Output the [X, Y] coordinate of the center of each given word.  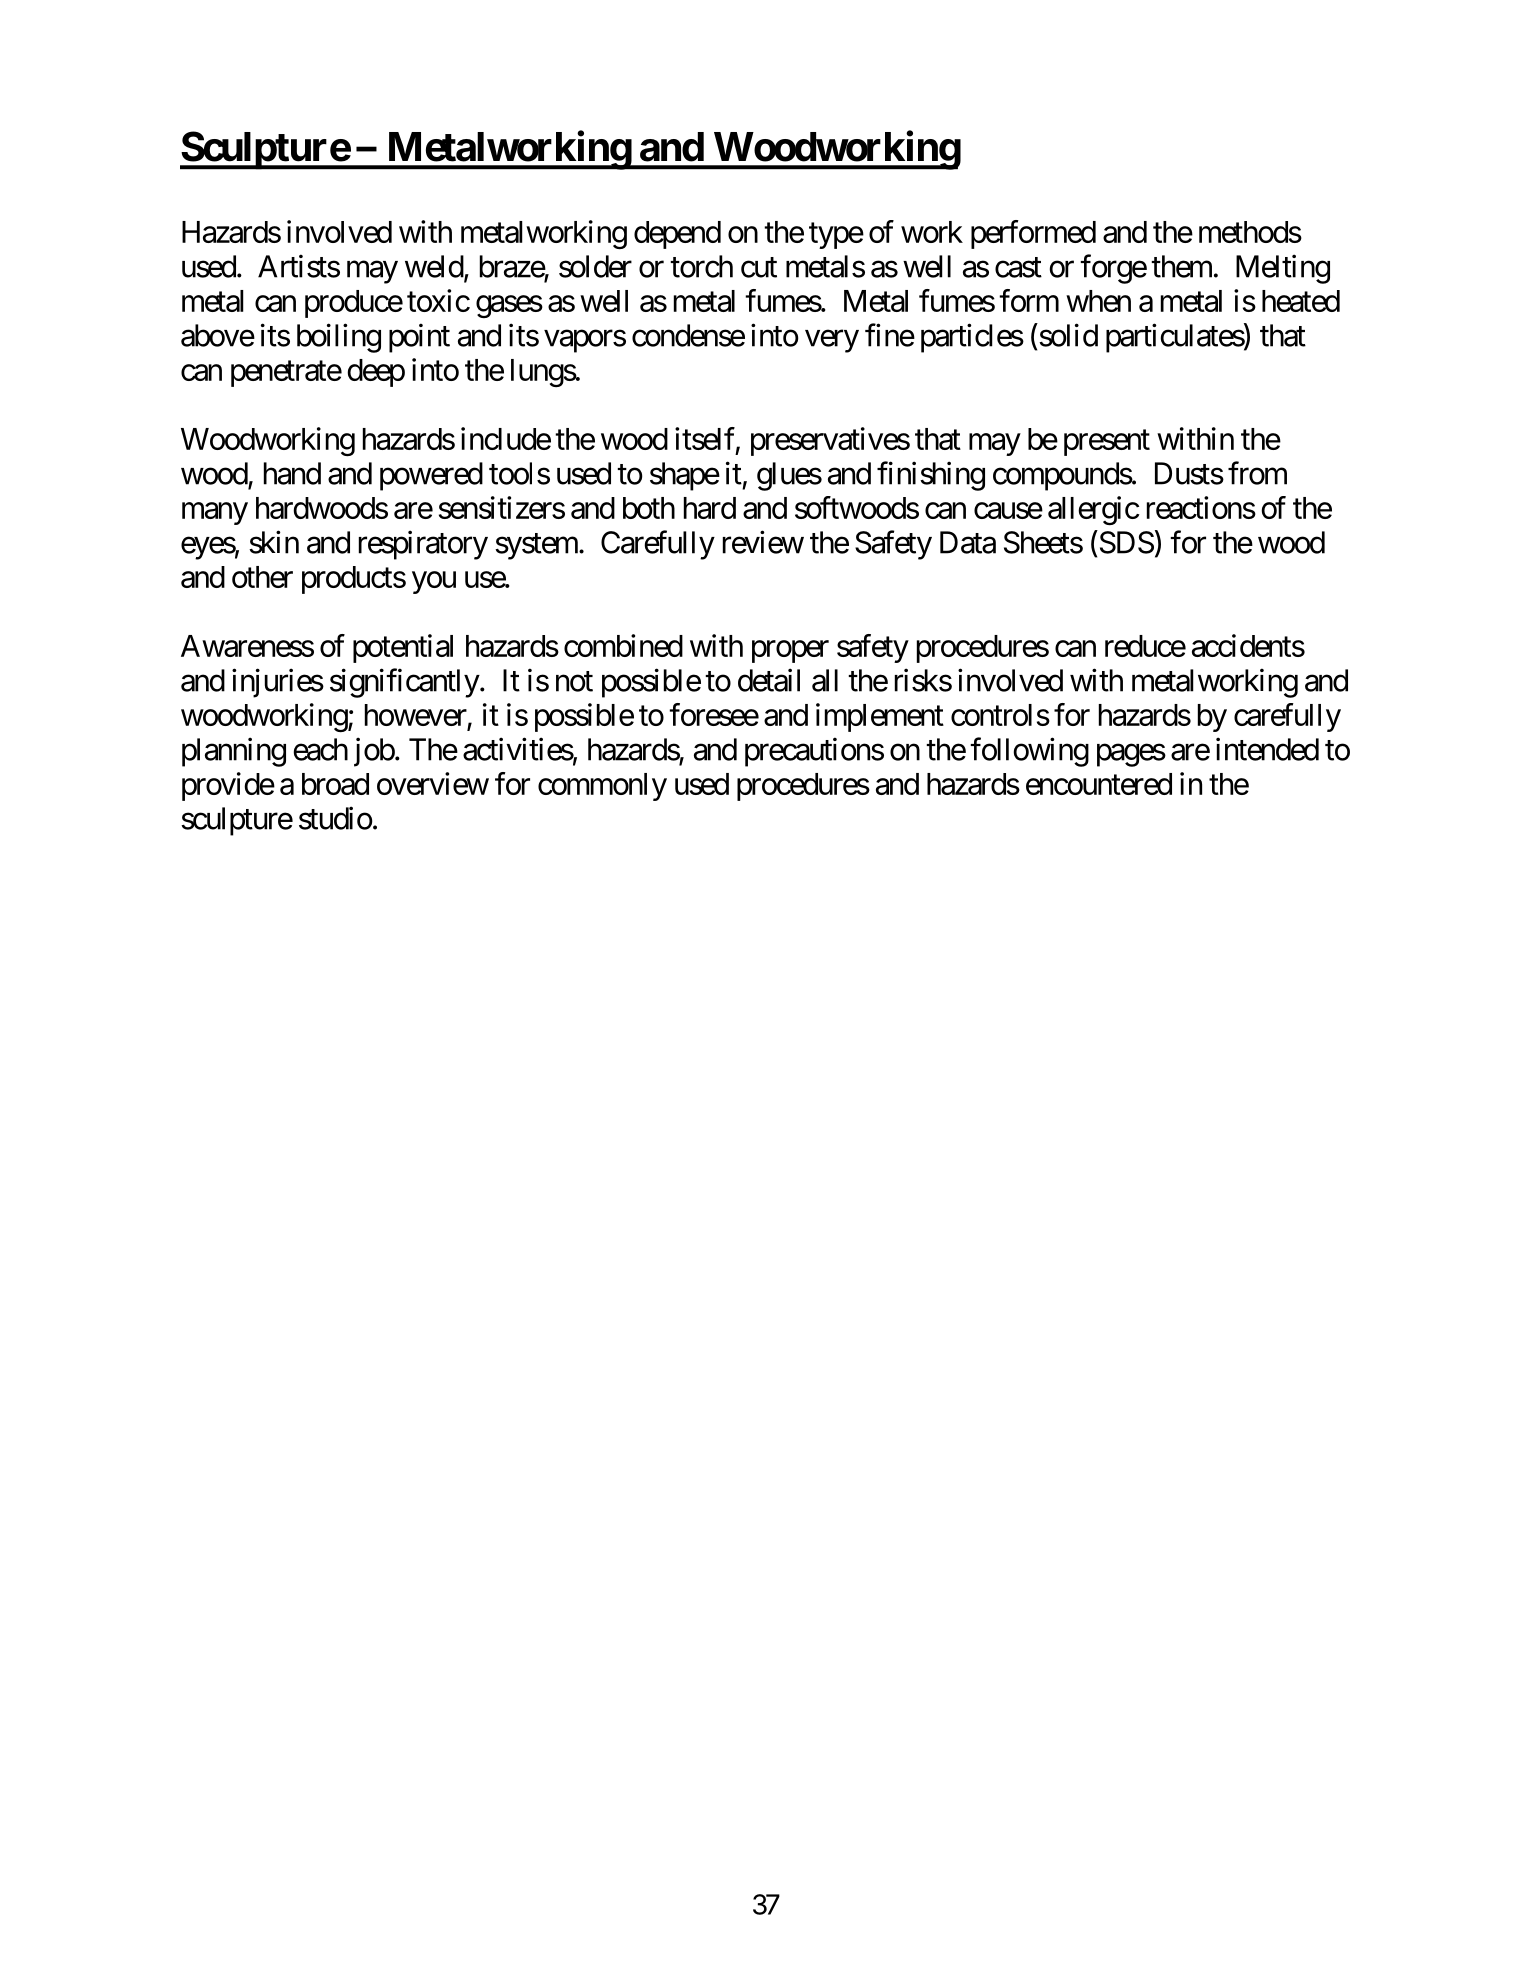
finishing [931, 476]
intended [1267, 749]
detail [769, 680]
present [1107, 443]
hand [292, 473]
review [763, 542]
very [832, 341]
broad [335, 784]
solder [595, 266]
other [262, 577]
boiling [339, 338]
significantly [405, 683]
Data [968, 542]
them [1181, 266]
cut [759, 267]
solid [1067, 335]
